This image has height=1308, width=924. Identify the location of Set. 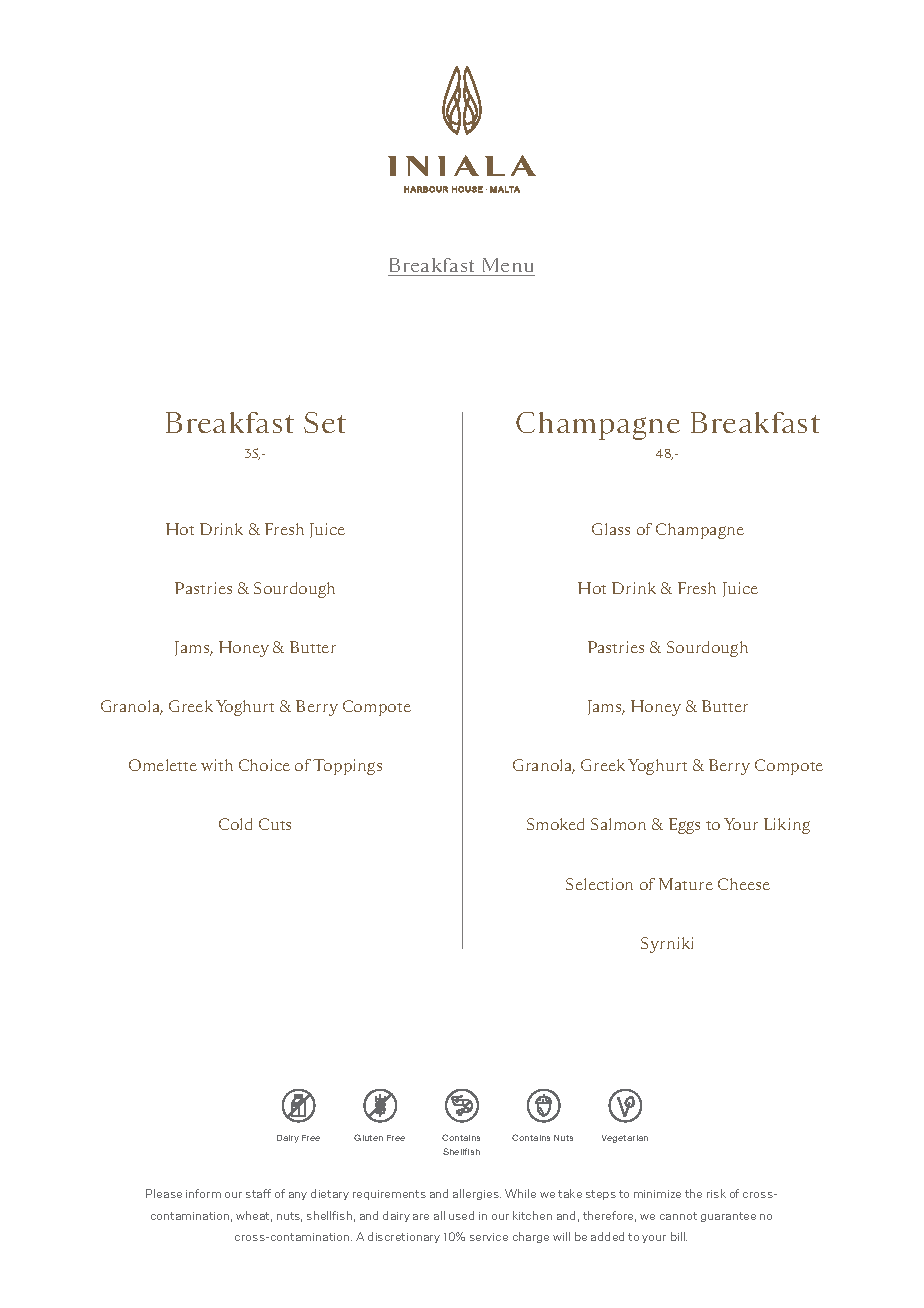
(325, 422).
